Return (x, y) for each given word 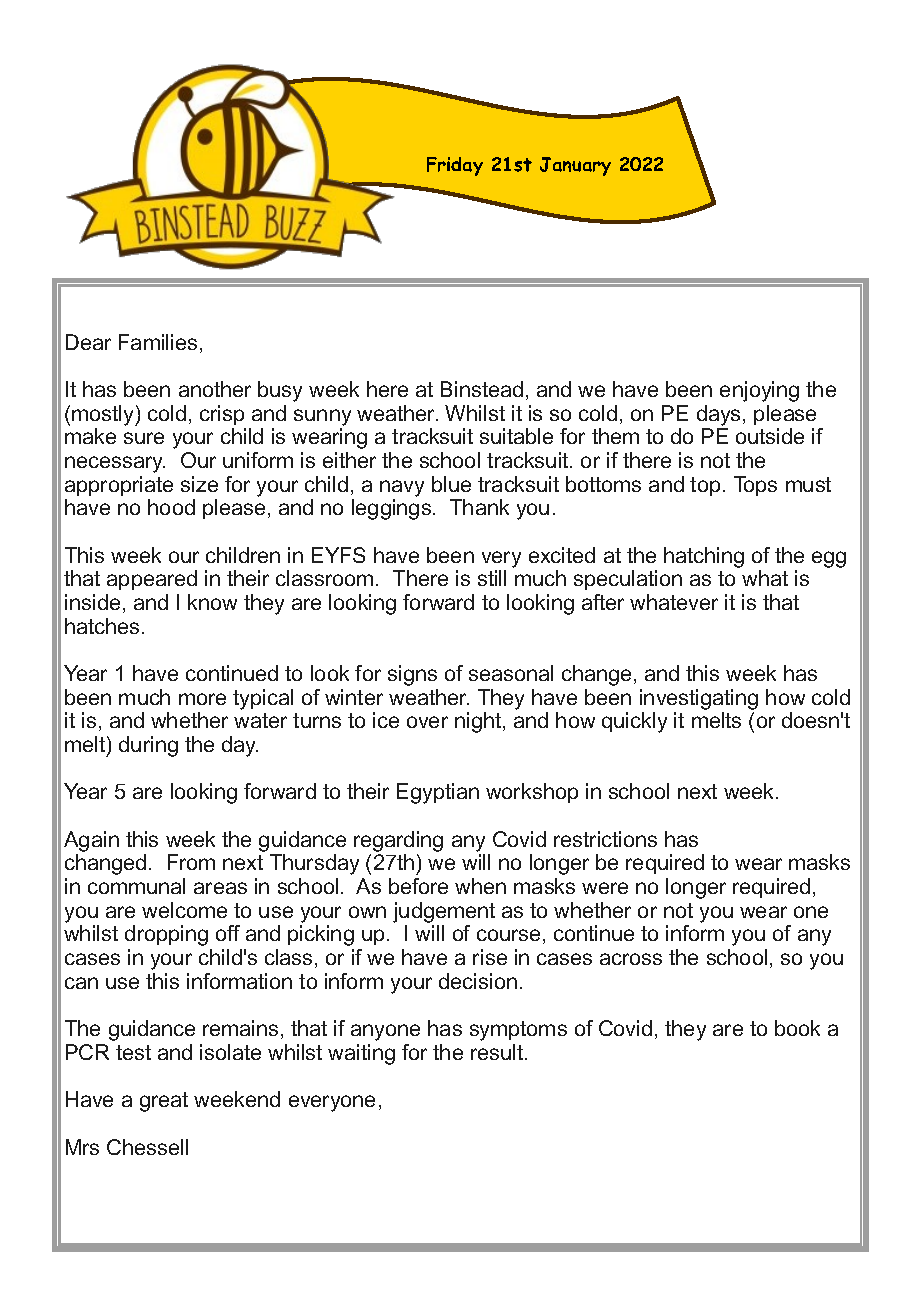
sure (144, 438)
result (498, 1052)
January (575, 166)
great (164, 1102)
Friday (455, 166)
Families (158, 342)
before (418, 886)
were (605, 888)
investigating (699, 699)
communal (136, 886)
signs (412, 675)
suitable (516, 436)
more (202, 699)
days (718, 415)
